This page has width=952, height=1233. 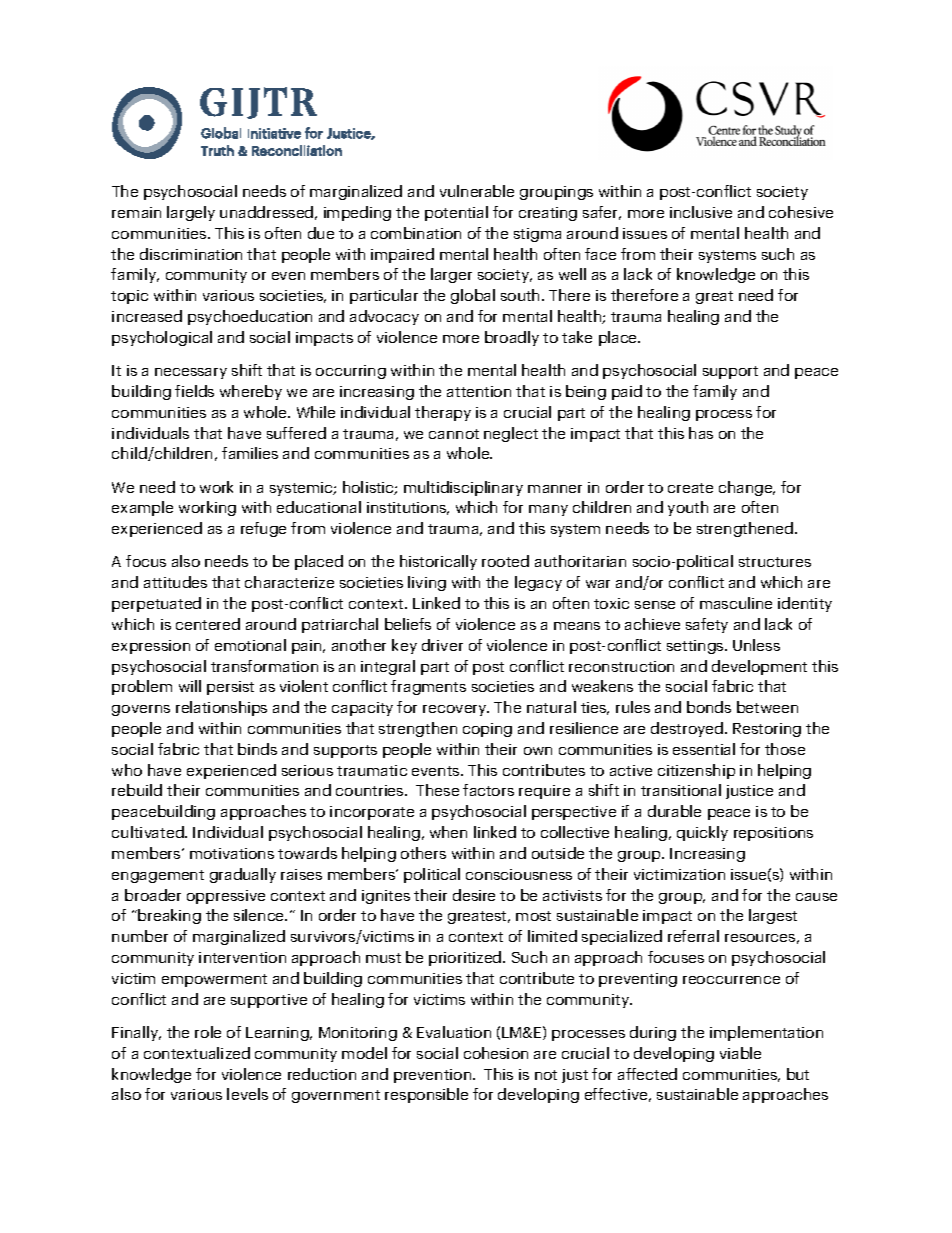 I want to click on largely, so click(x=191, y=213).
